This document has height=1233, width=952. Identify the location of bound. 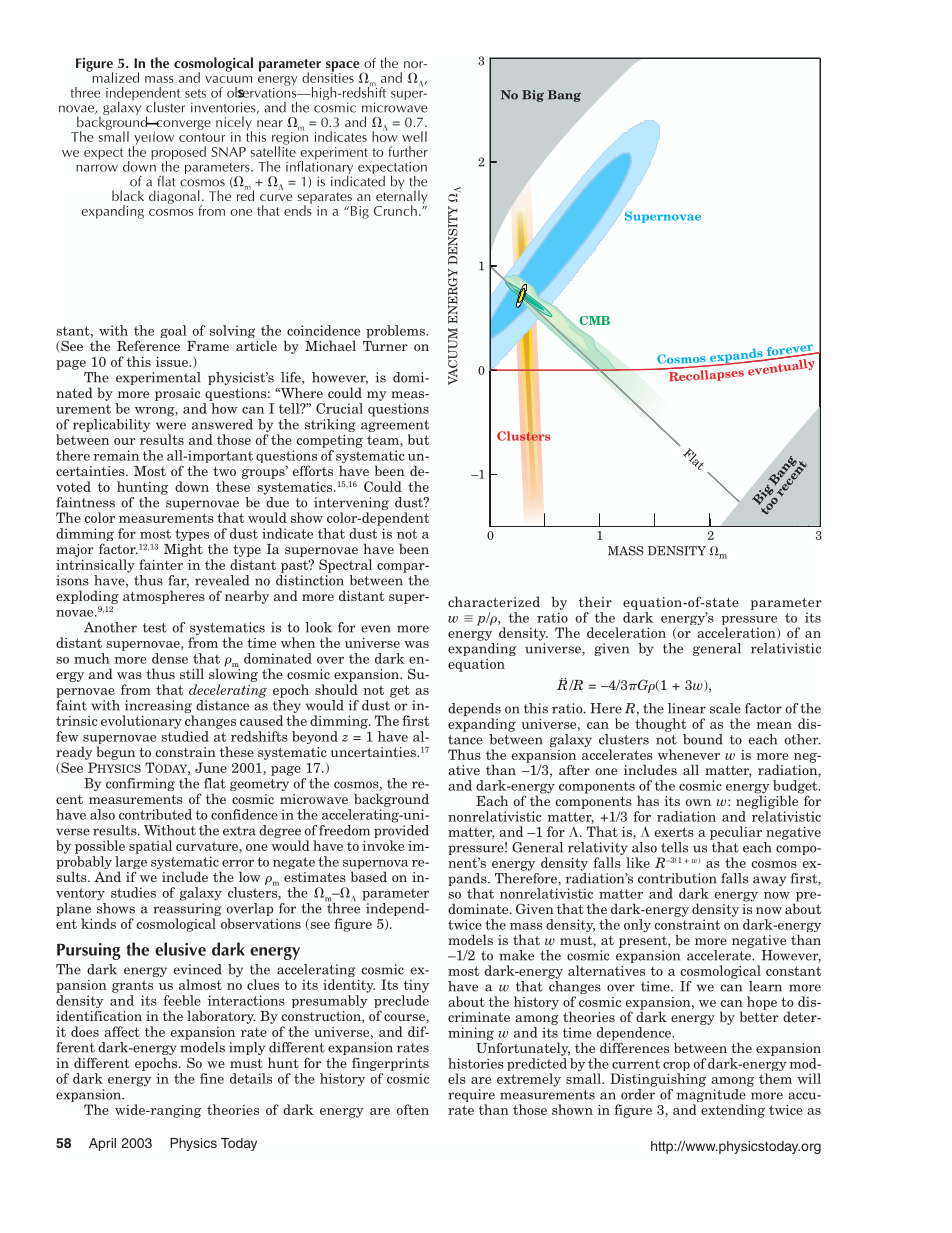
(703, 739).
